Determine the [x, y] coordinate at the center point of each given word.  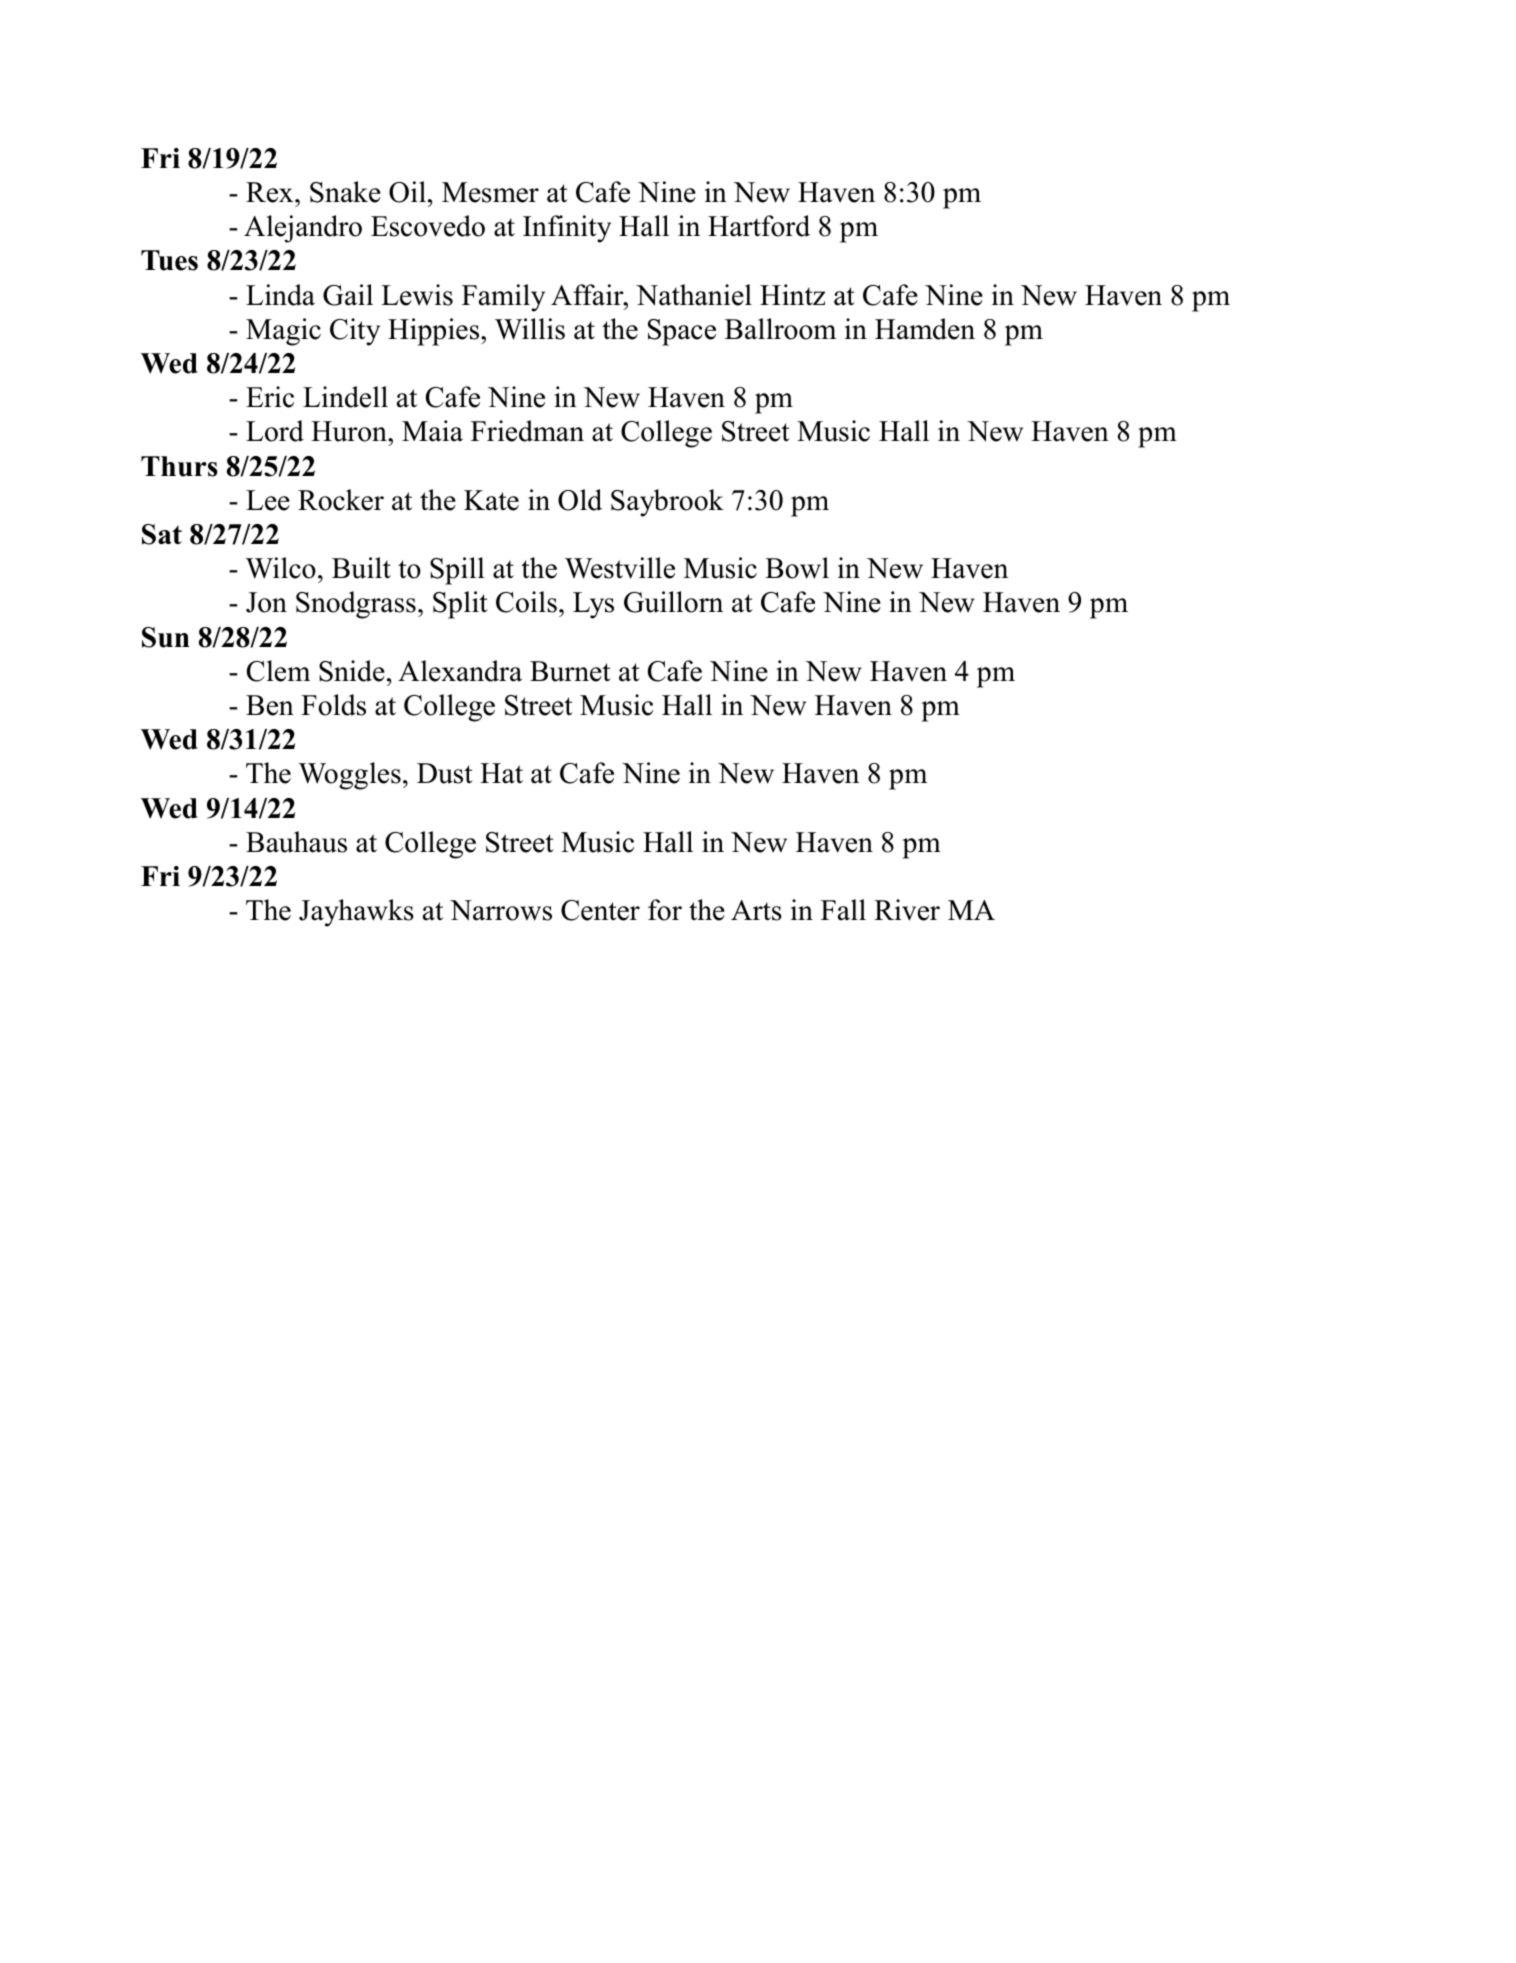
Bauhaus [296, 842]
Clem [278, 671]
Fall [843, 910]
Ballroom [780, 329]
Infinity [567, 229]
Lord [275, 431]
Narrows [501, 910]
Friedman [527, 431]
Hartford [759, 226]
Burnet [570, 671]
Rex [271, 192]
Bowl [797, 568]
